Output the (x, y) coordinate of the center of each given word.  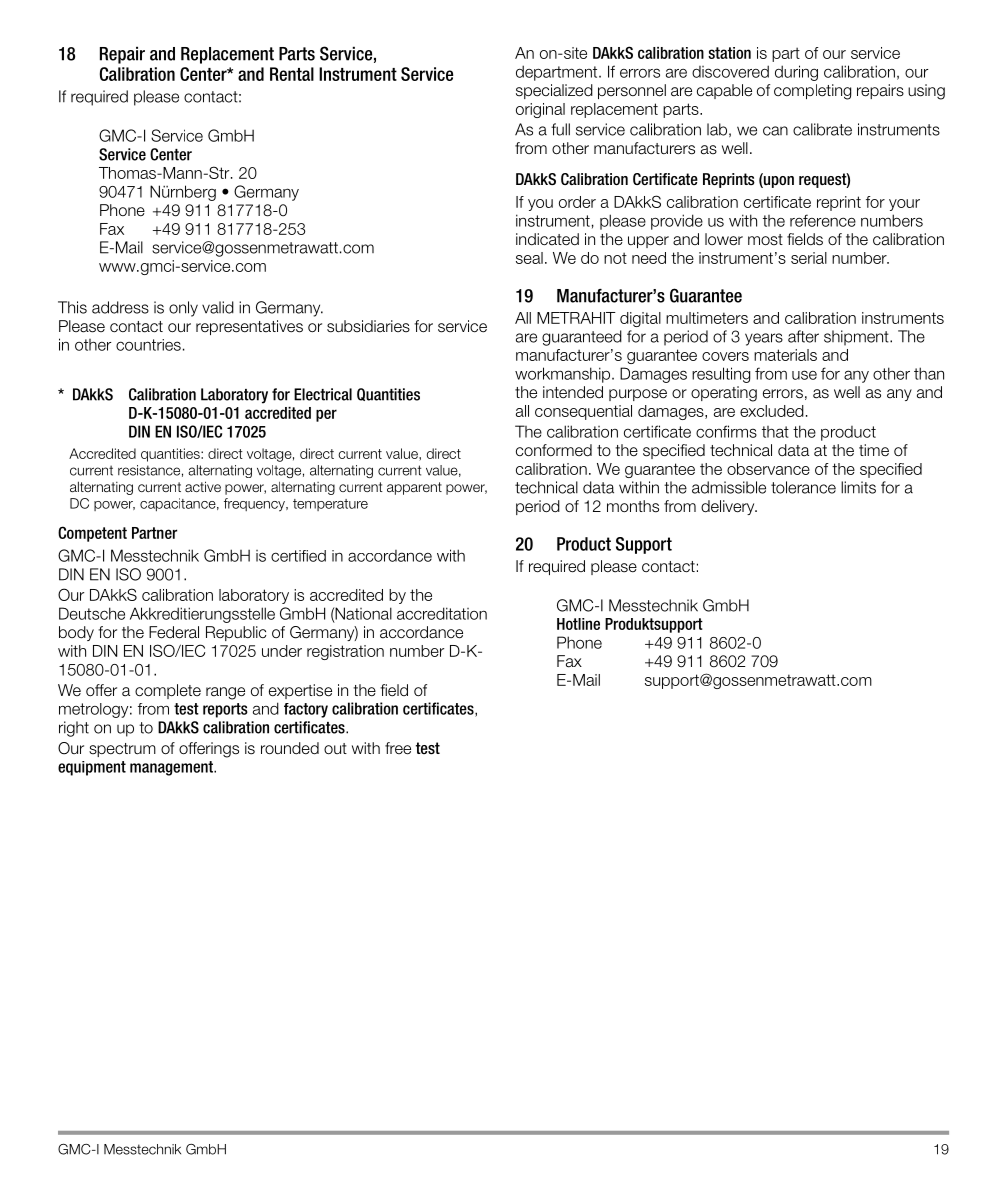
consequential (583, 412)
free (398, 748)
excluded (772, 411)
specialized (554, 91)
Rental (292, 74)
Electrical (323, 394)
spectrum (122, 750)
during (796, 73)
